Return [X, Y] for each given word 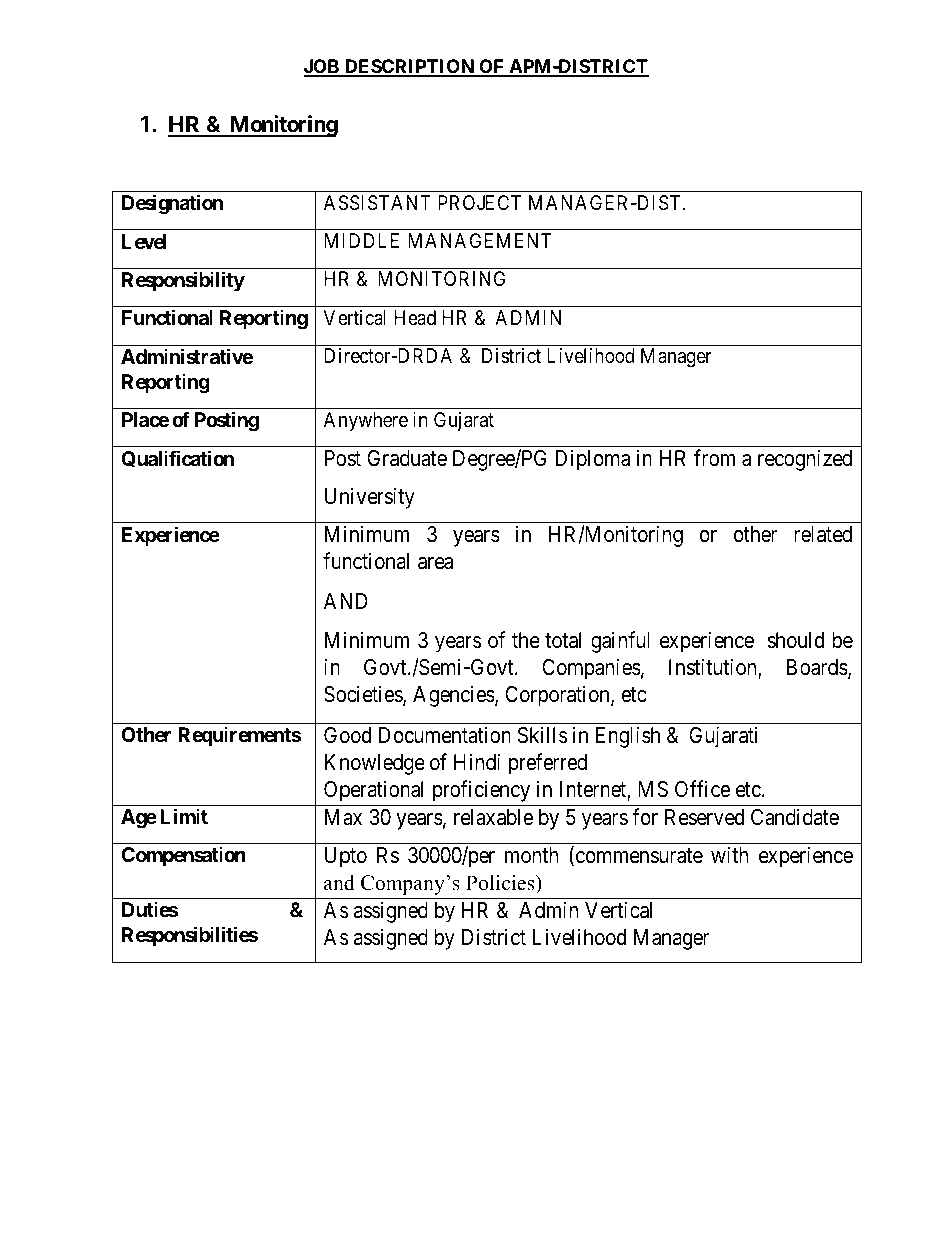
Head [415, 317]
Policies [501, 883]
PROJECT [479, 202]
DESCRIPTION [409, 67]
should [795, 640]
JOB [322, 67]
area [435, 563]
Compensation [183, 856]
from [714, 458]
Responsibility [183, 281]
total [563, 640]
